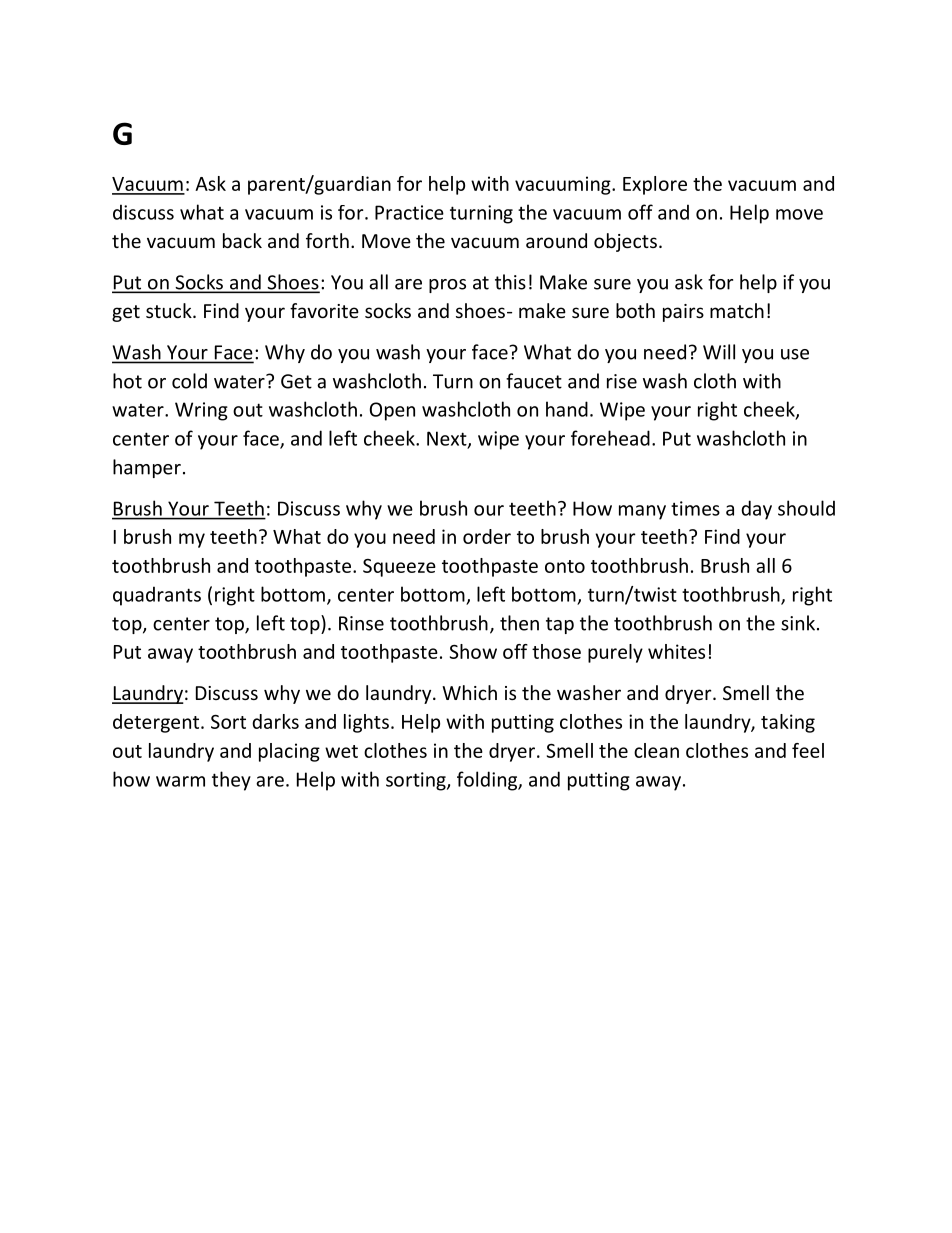 This page has height=1233, width=952. Describe the element at coordinates (799, 623) in the page. I see `sink` at that location.
